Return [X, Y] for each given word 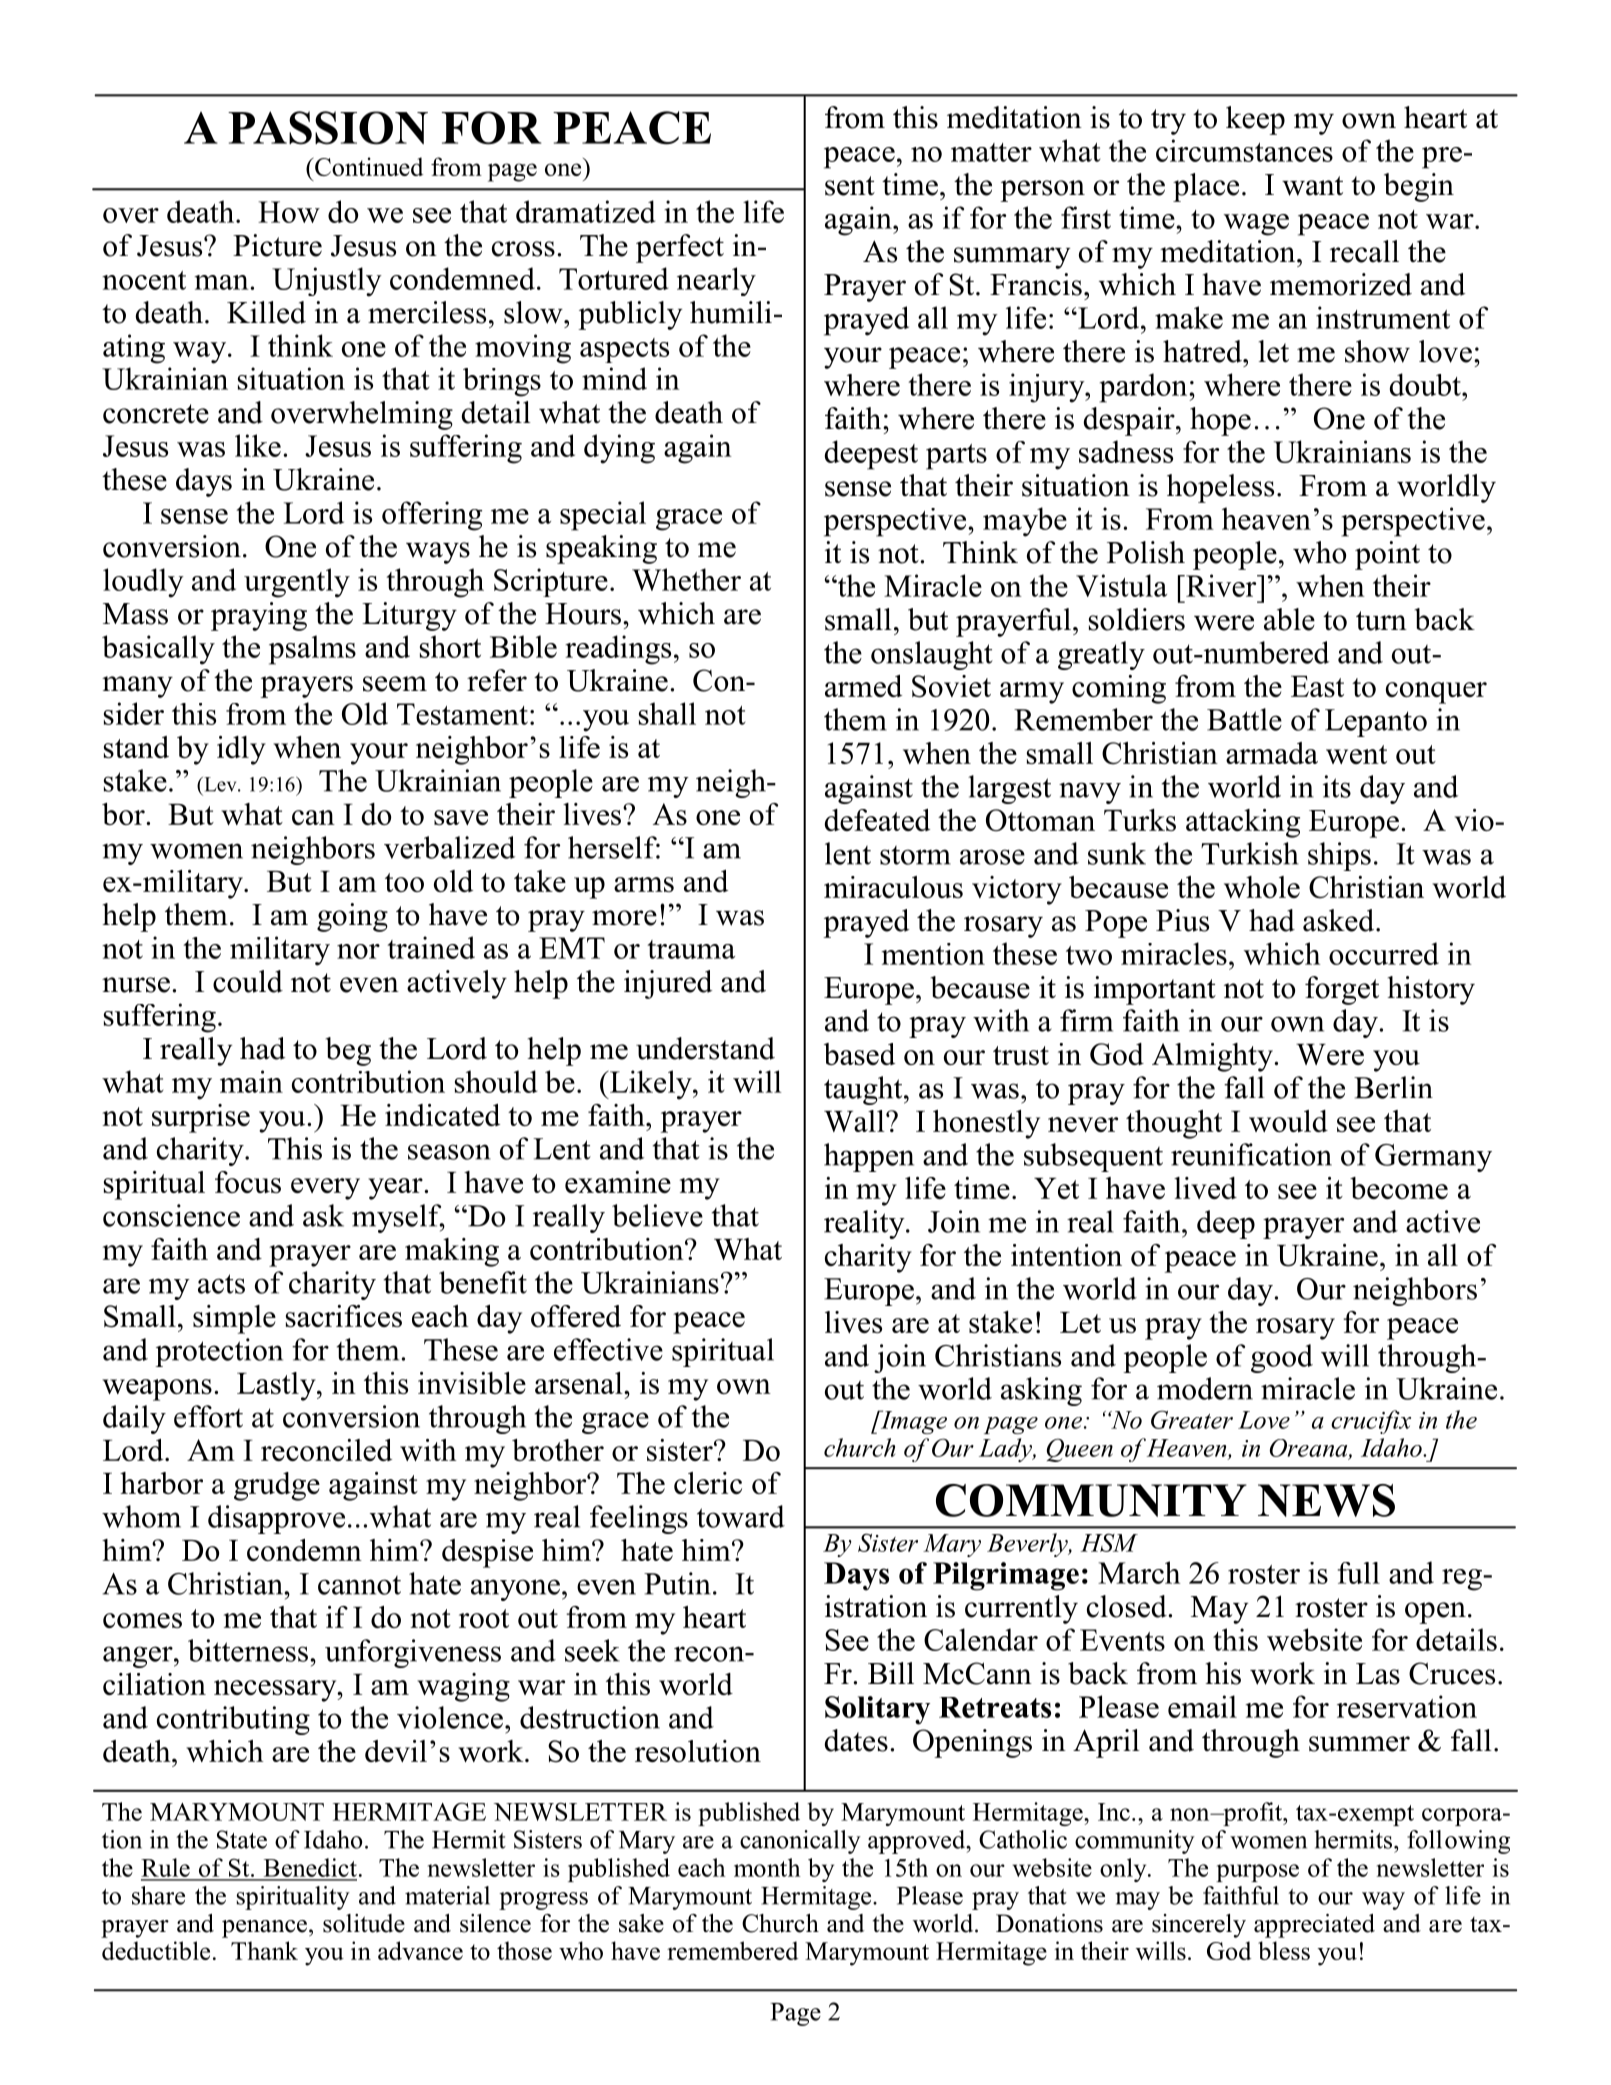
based [859, 1054]
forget [1342, 990]
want [1312, 186]
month [767, 1867]
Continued [368, 166]
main [251, 1081]
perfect [680, 248]
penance [264, 1929]
